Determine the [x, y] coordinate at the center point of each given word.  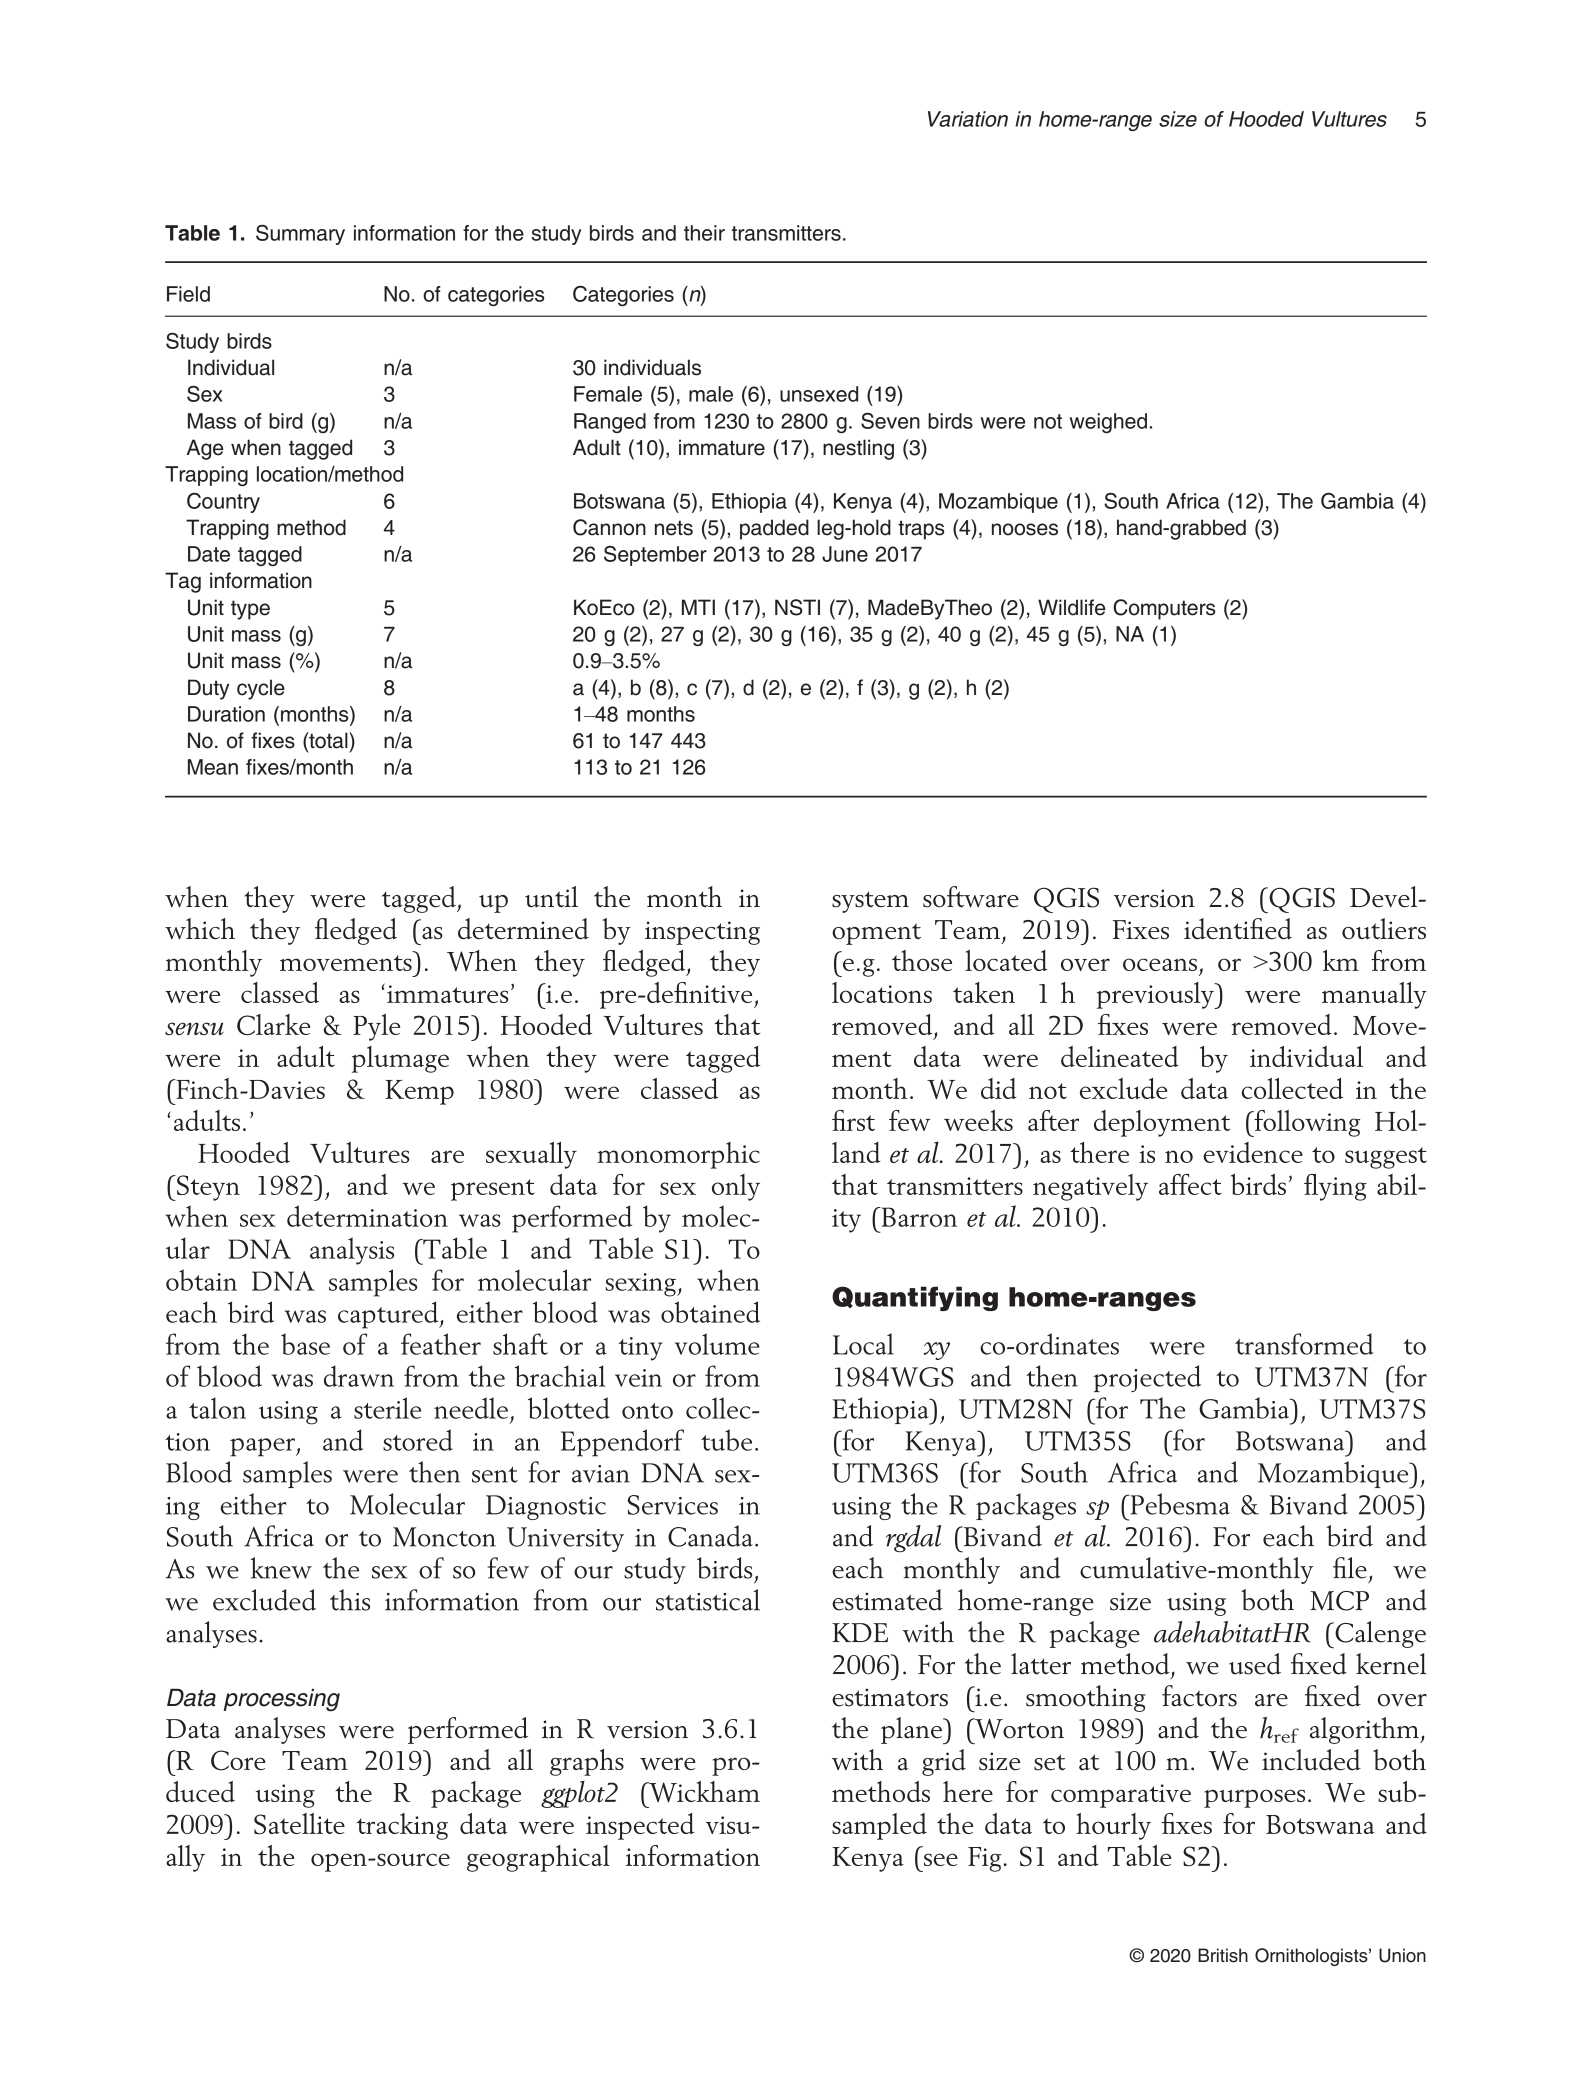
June [845, 554]
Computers [1164, 609]
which [200, 929]
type [250, 610]
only [736, 1187]
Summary [300, 235]
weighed [1108, 423]
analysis [352, 1251]
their [704, 233]
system [870, 902]
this [350, 1600]
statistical [708, 1600]
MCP [1339, 1601]
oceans [1160, 964]
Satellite [299, 1824]
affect [1190, 1184]
